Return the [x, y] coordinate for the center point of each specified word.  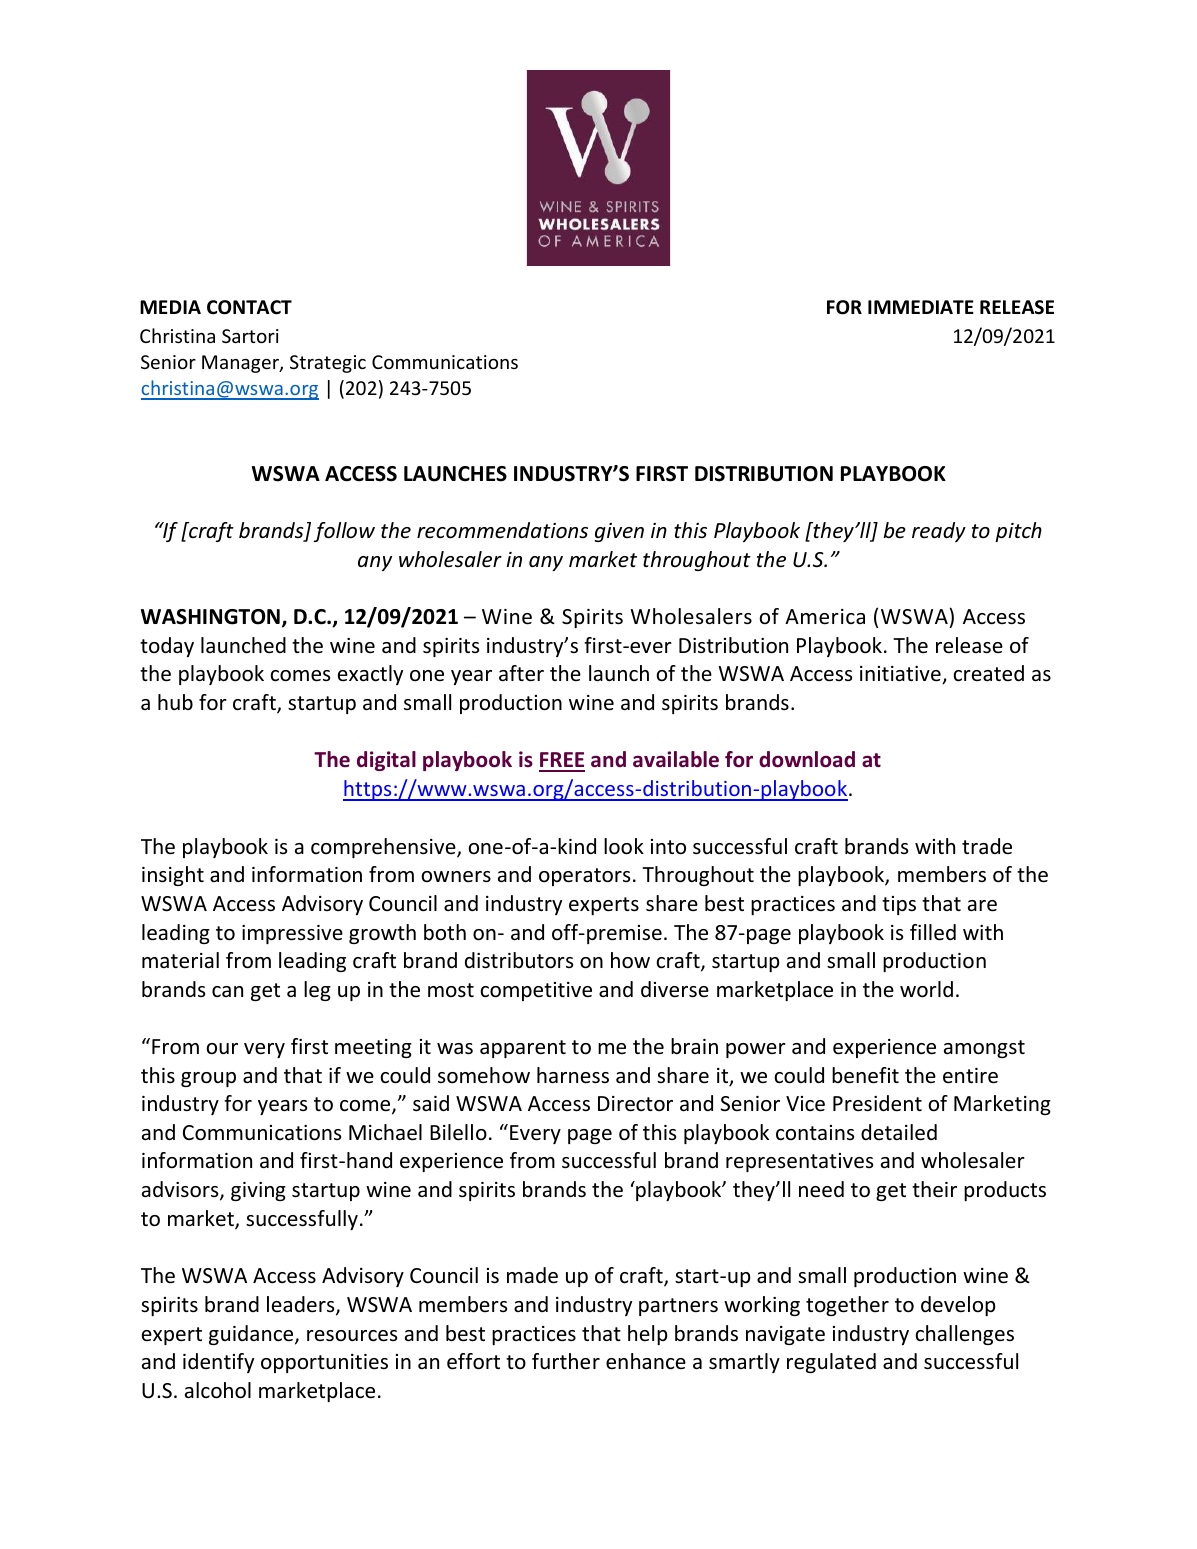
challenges [964, 1335]
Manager [241, 364]
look [624, 846]
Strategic [328, 364]
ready [939, 532]
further [566, 1361]
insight [173, 876]
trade [987, 846]
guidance [252, 1335]
